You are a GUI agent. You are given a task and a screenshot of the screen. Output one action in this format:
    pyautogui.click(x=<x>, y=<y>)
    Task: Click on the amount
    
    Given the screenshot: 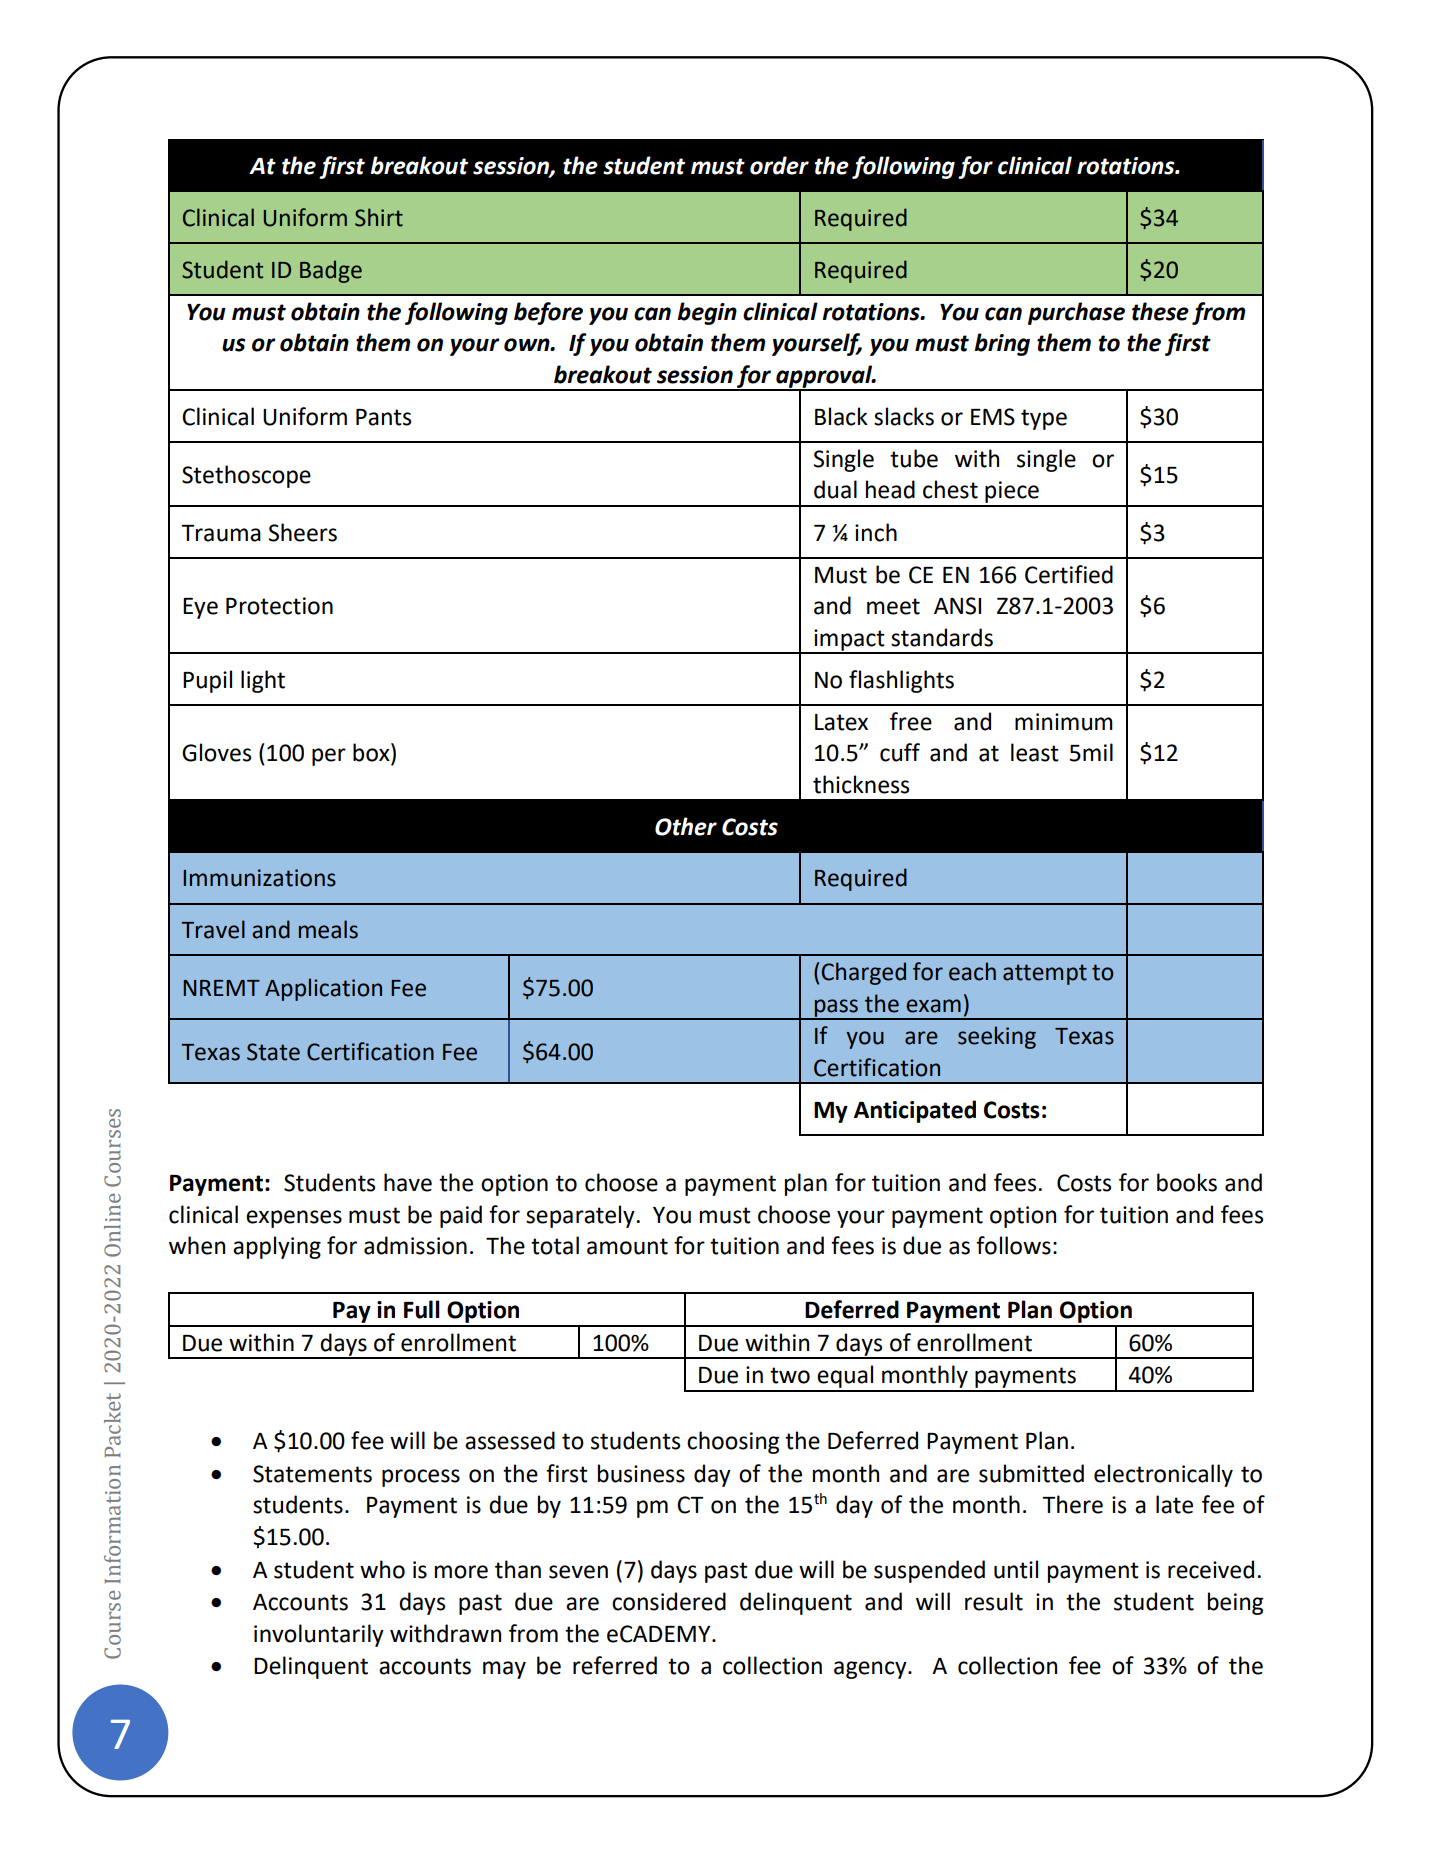 What is the action you would take?
    pyautogui.click(x=627, y=1246)
